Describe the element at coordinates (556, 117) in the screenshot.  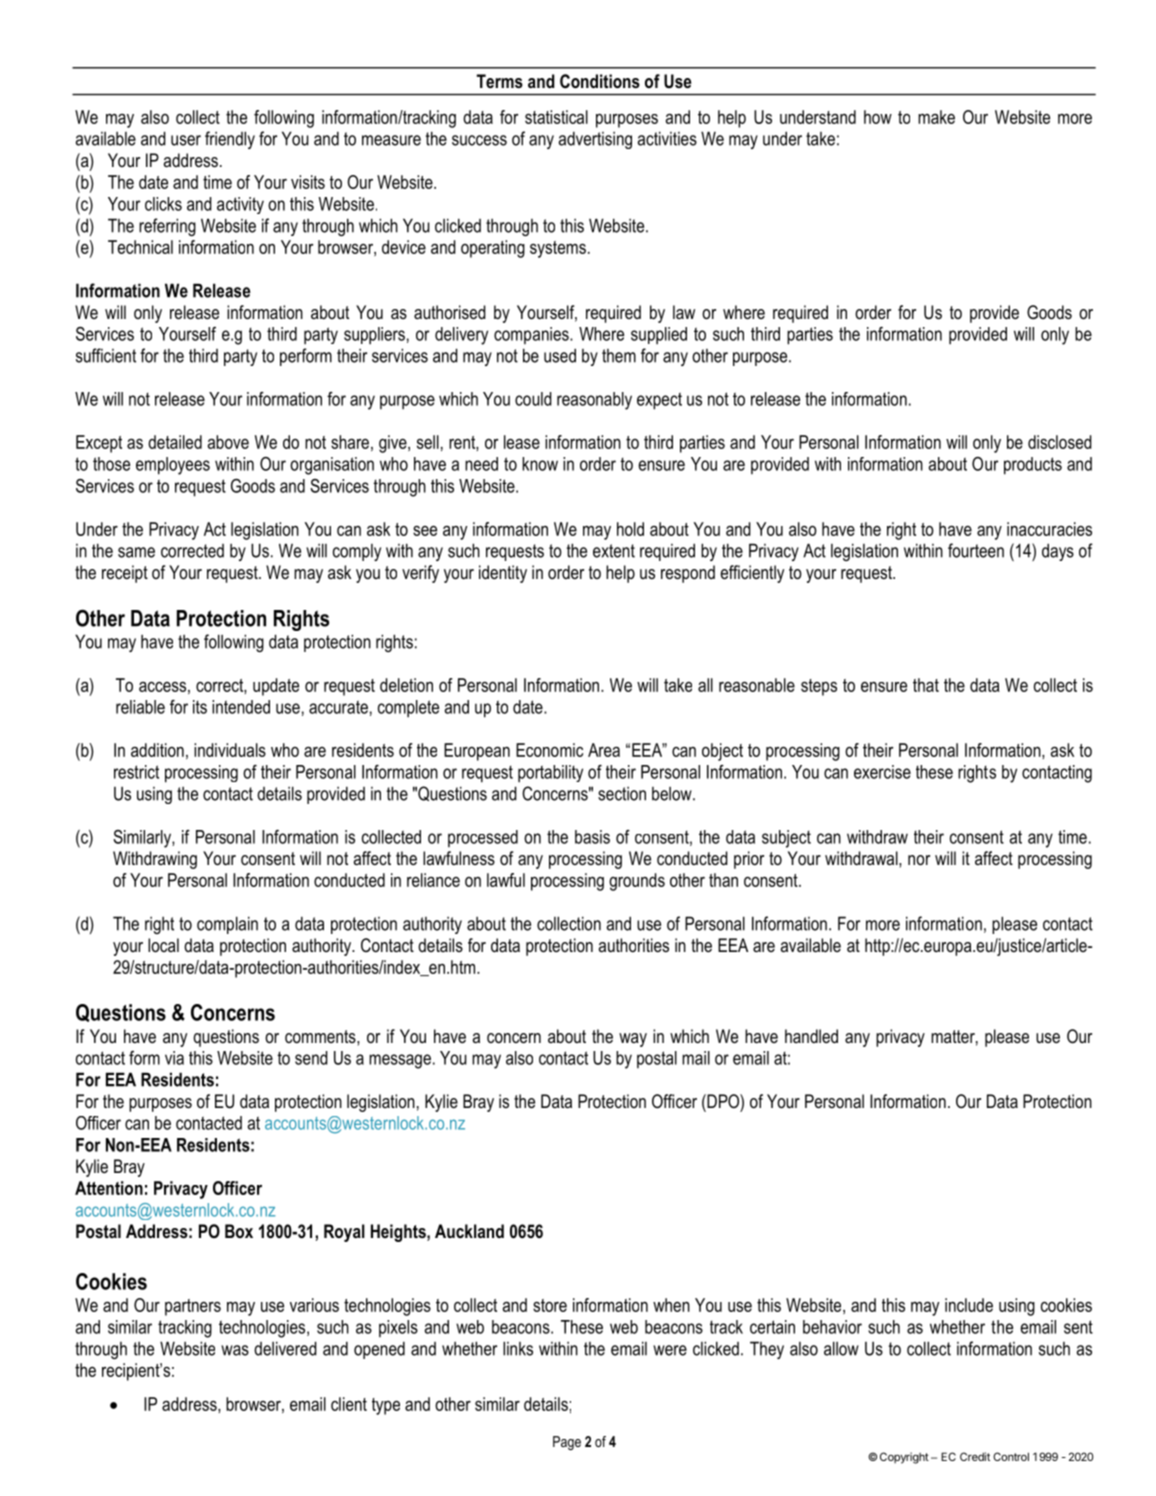
I see `statistical` at that location.
